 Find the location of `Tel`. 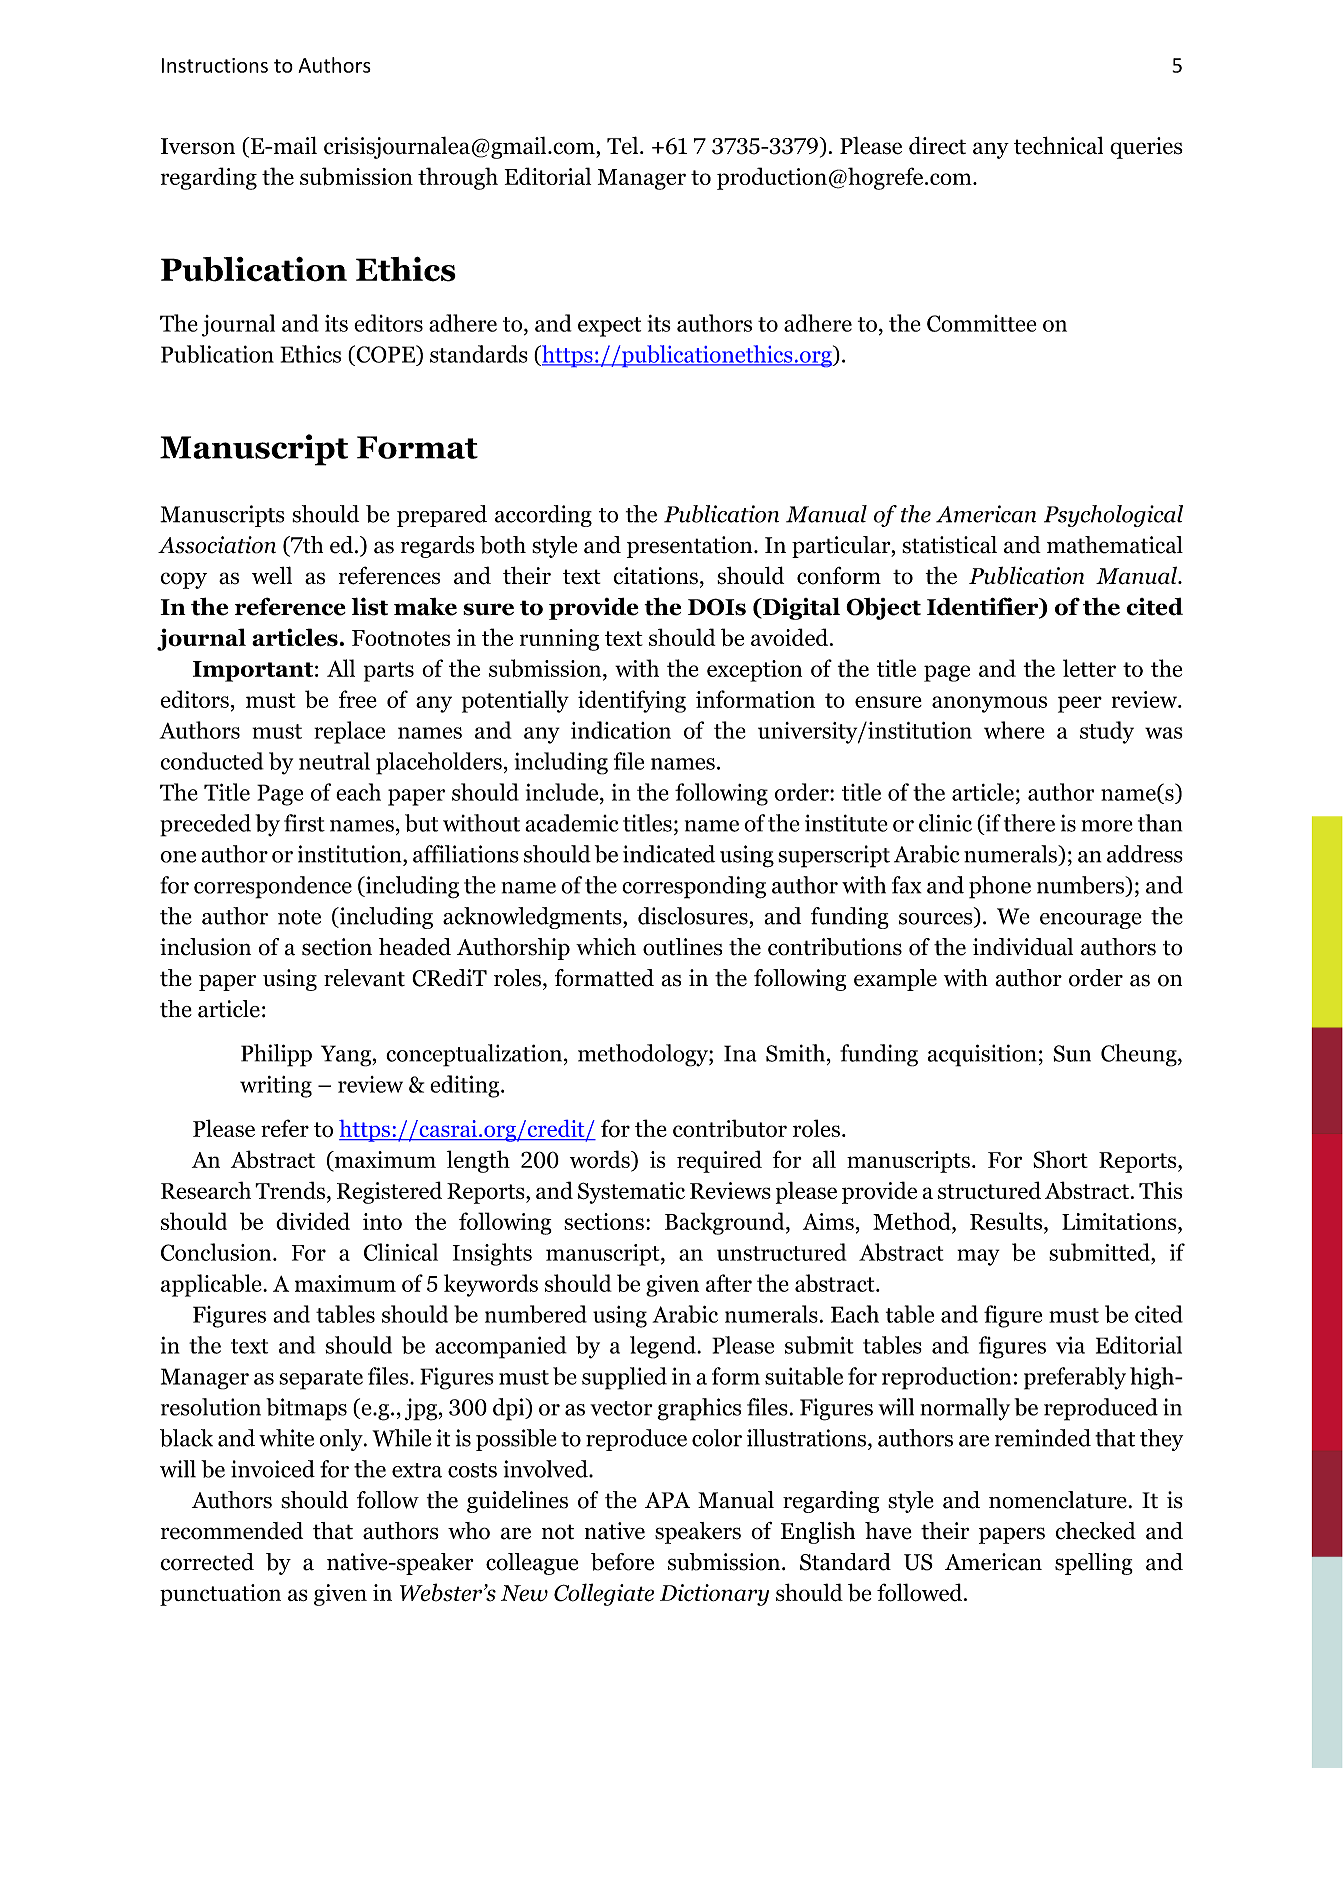

Tel is located at coordinates (624, 145).
